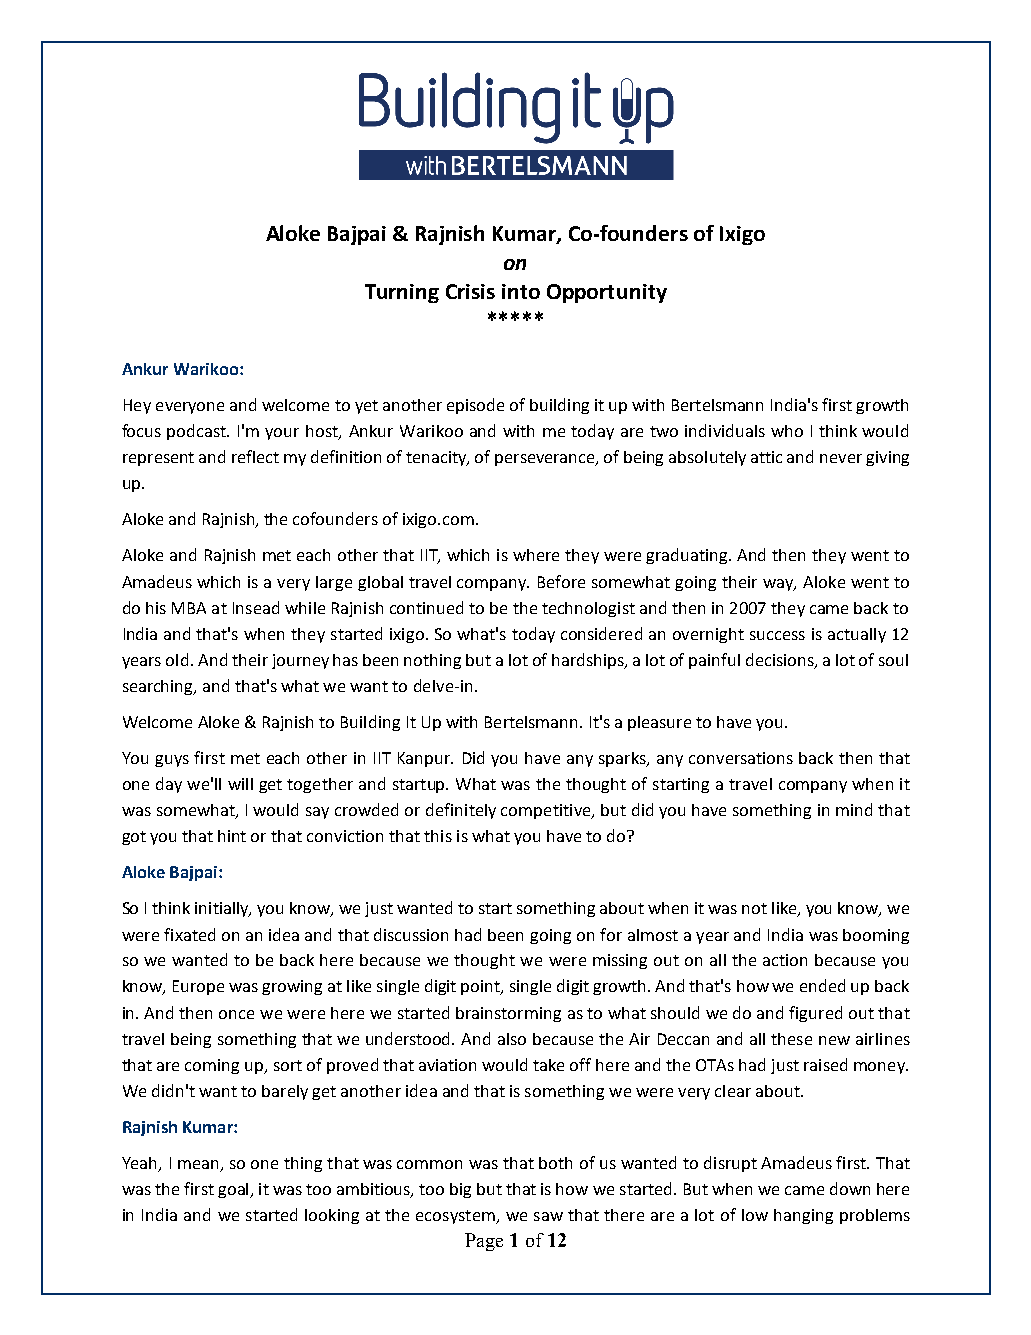  I want to click on podcast, so click(197, 432).
